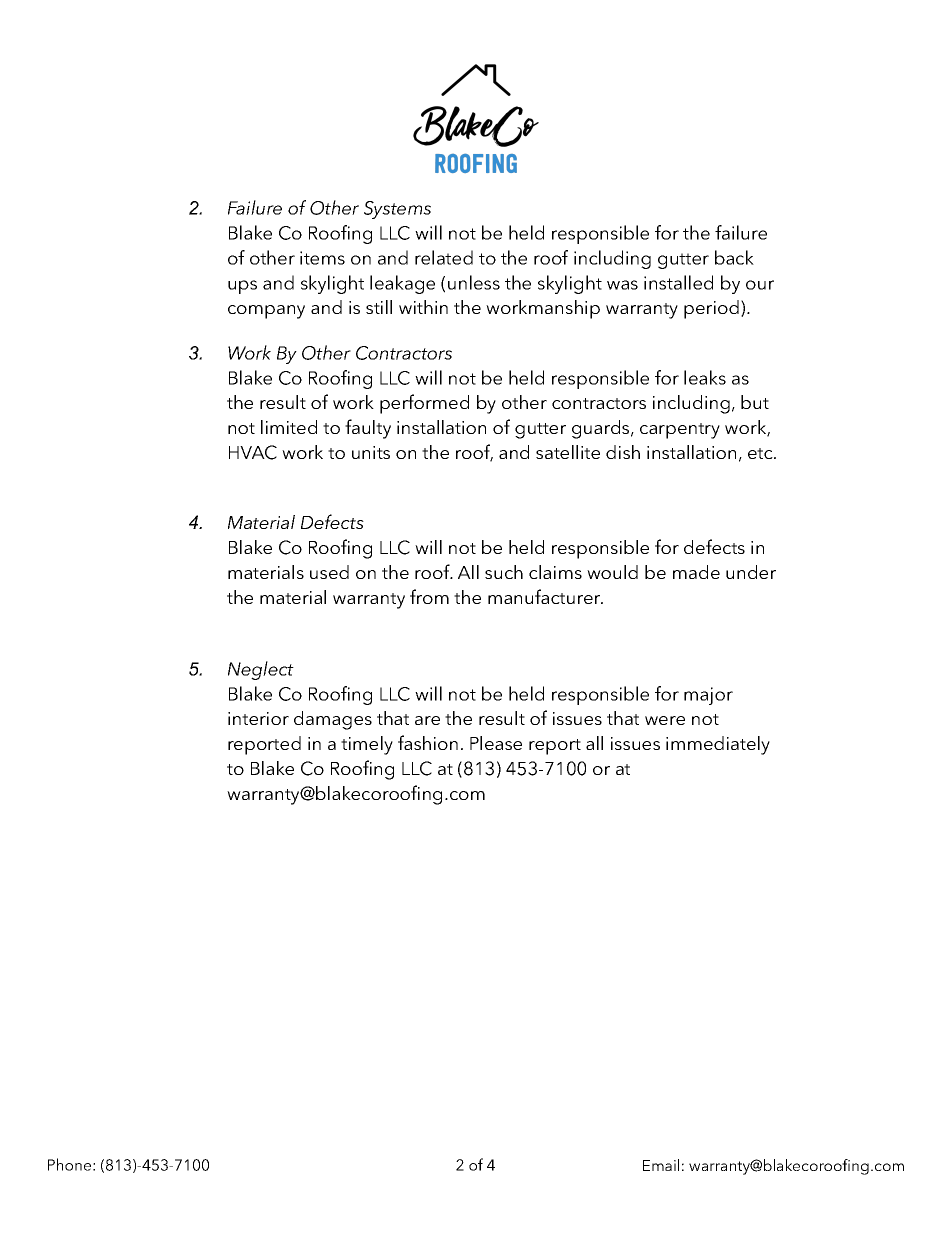 This document has height=1233, width=952. I want to click on Please, so click(496, 743).
